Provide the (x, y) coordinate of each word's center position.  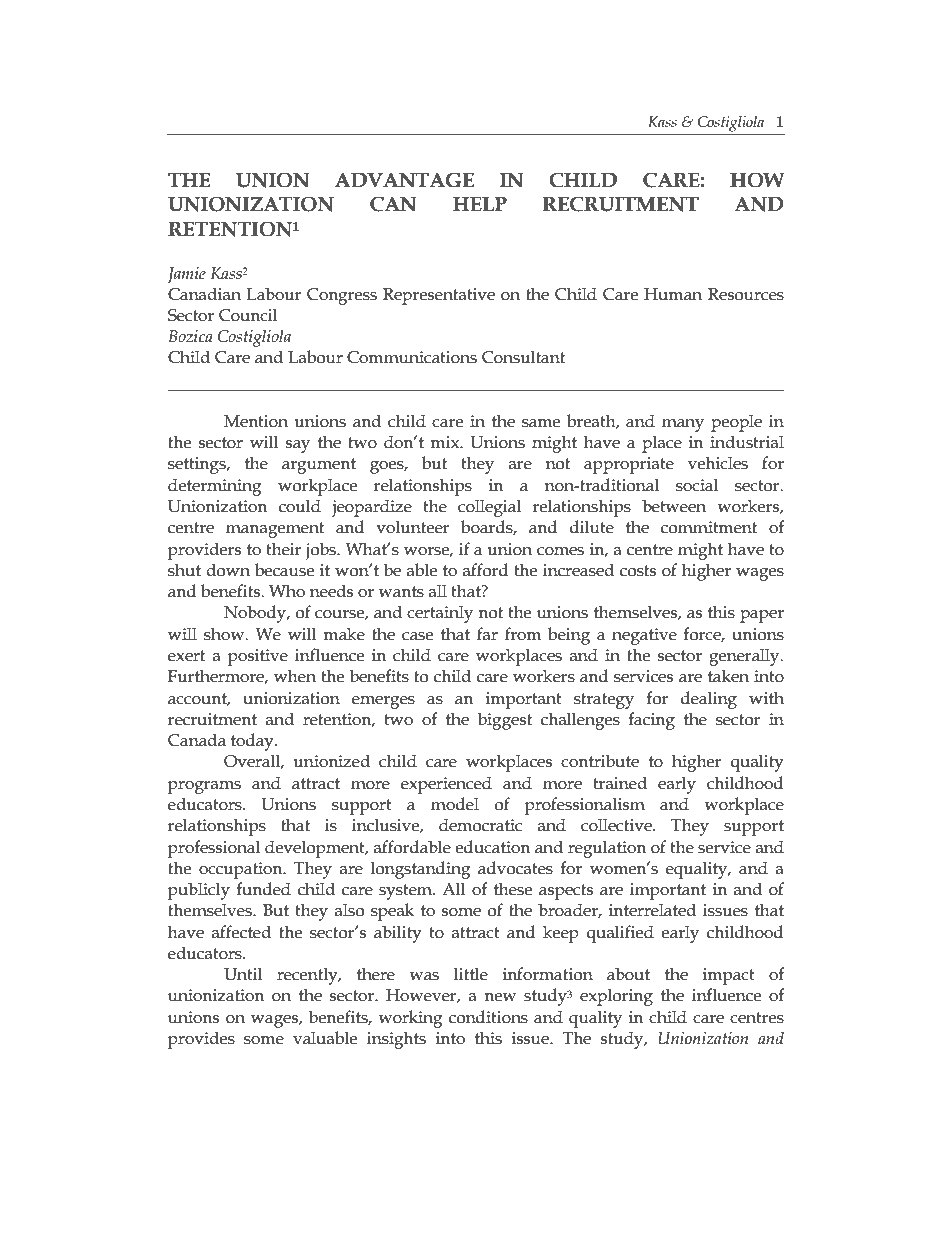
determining (215, 487)
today (253, 742)
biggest (505, 721)
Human (673, 294)
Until (243, 974)
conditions (488, 1017)
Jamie (187, 275)
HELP (480, 204)
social (697, 485)
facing (651, 721)
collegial (489, 508)
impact (729, 976)
